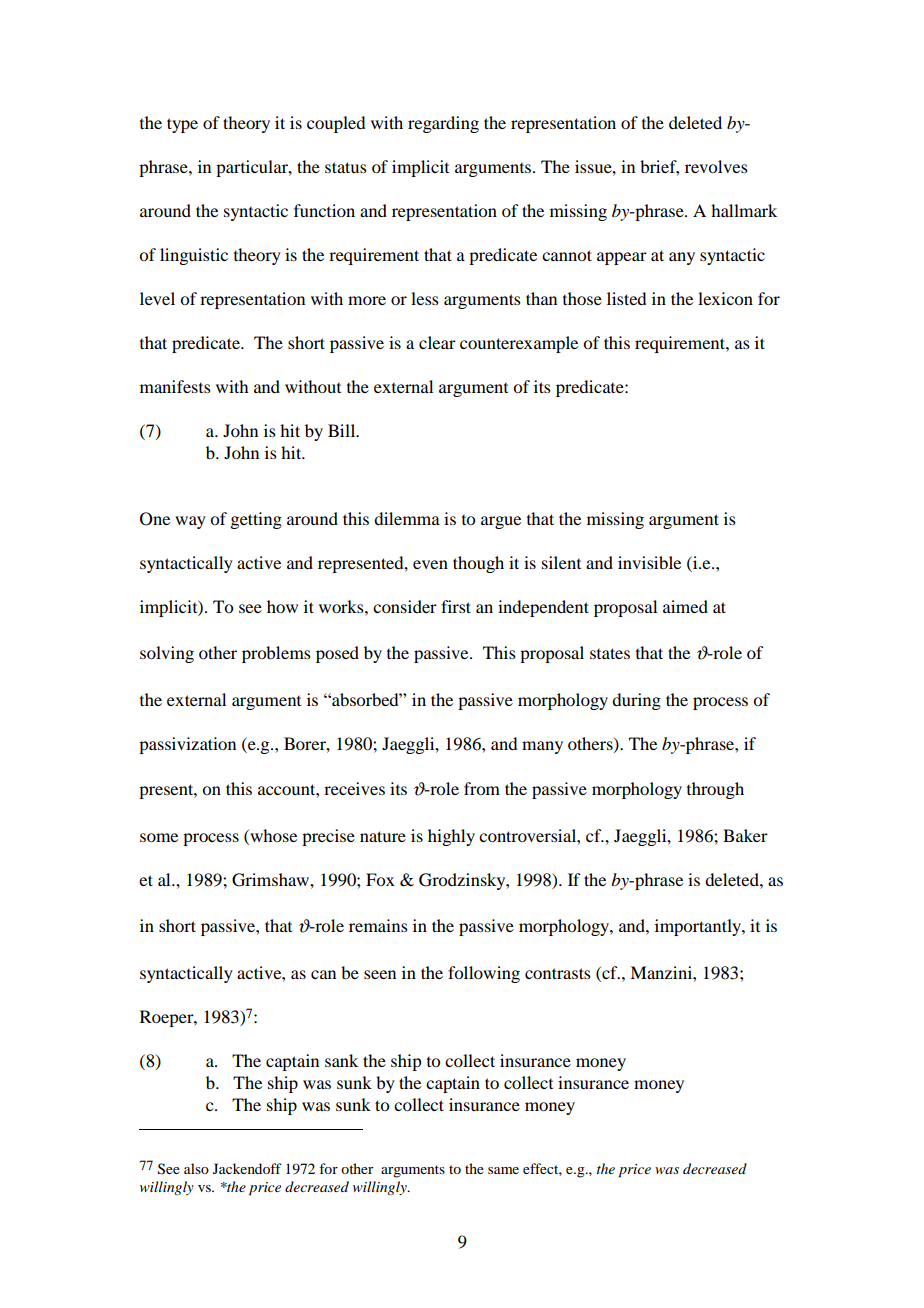 The image size is (924, 1308). I want to click on also, so click(196, 1168).
